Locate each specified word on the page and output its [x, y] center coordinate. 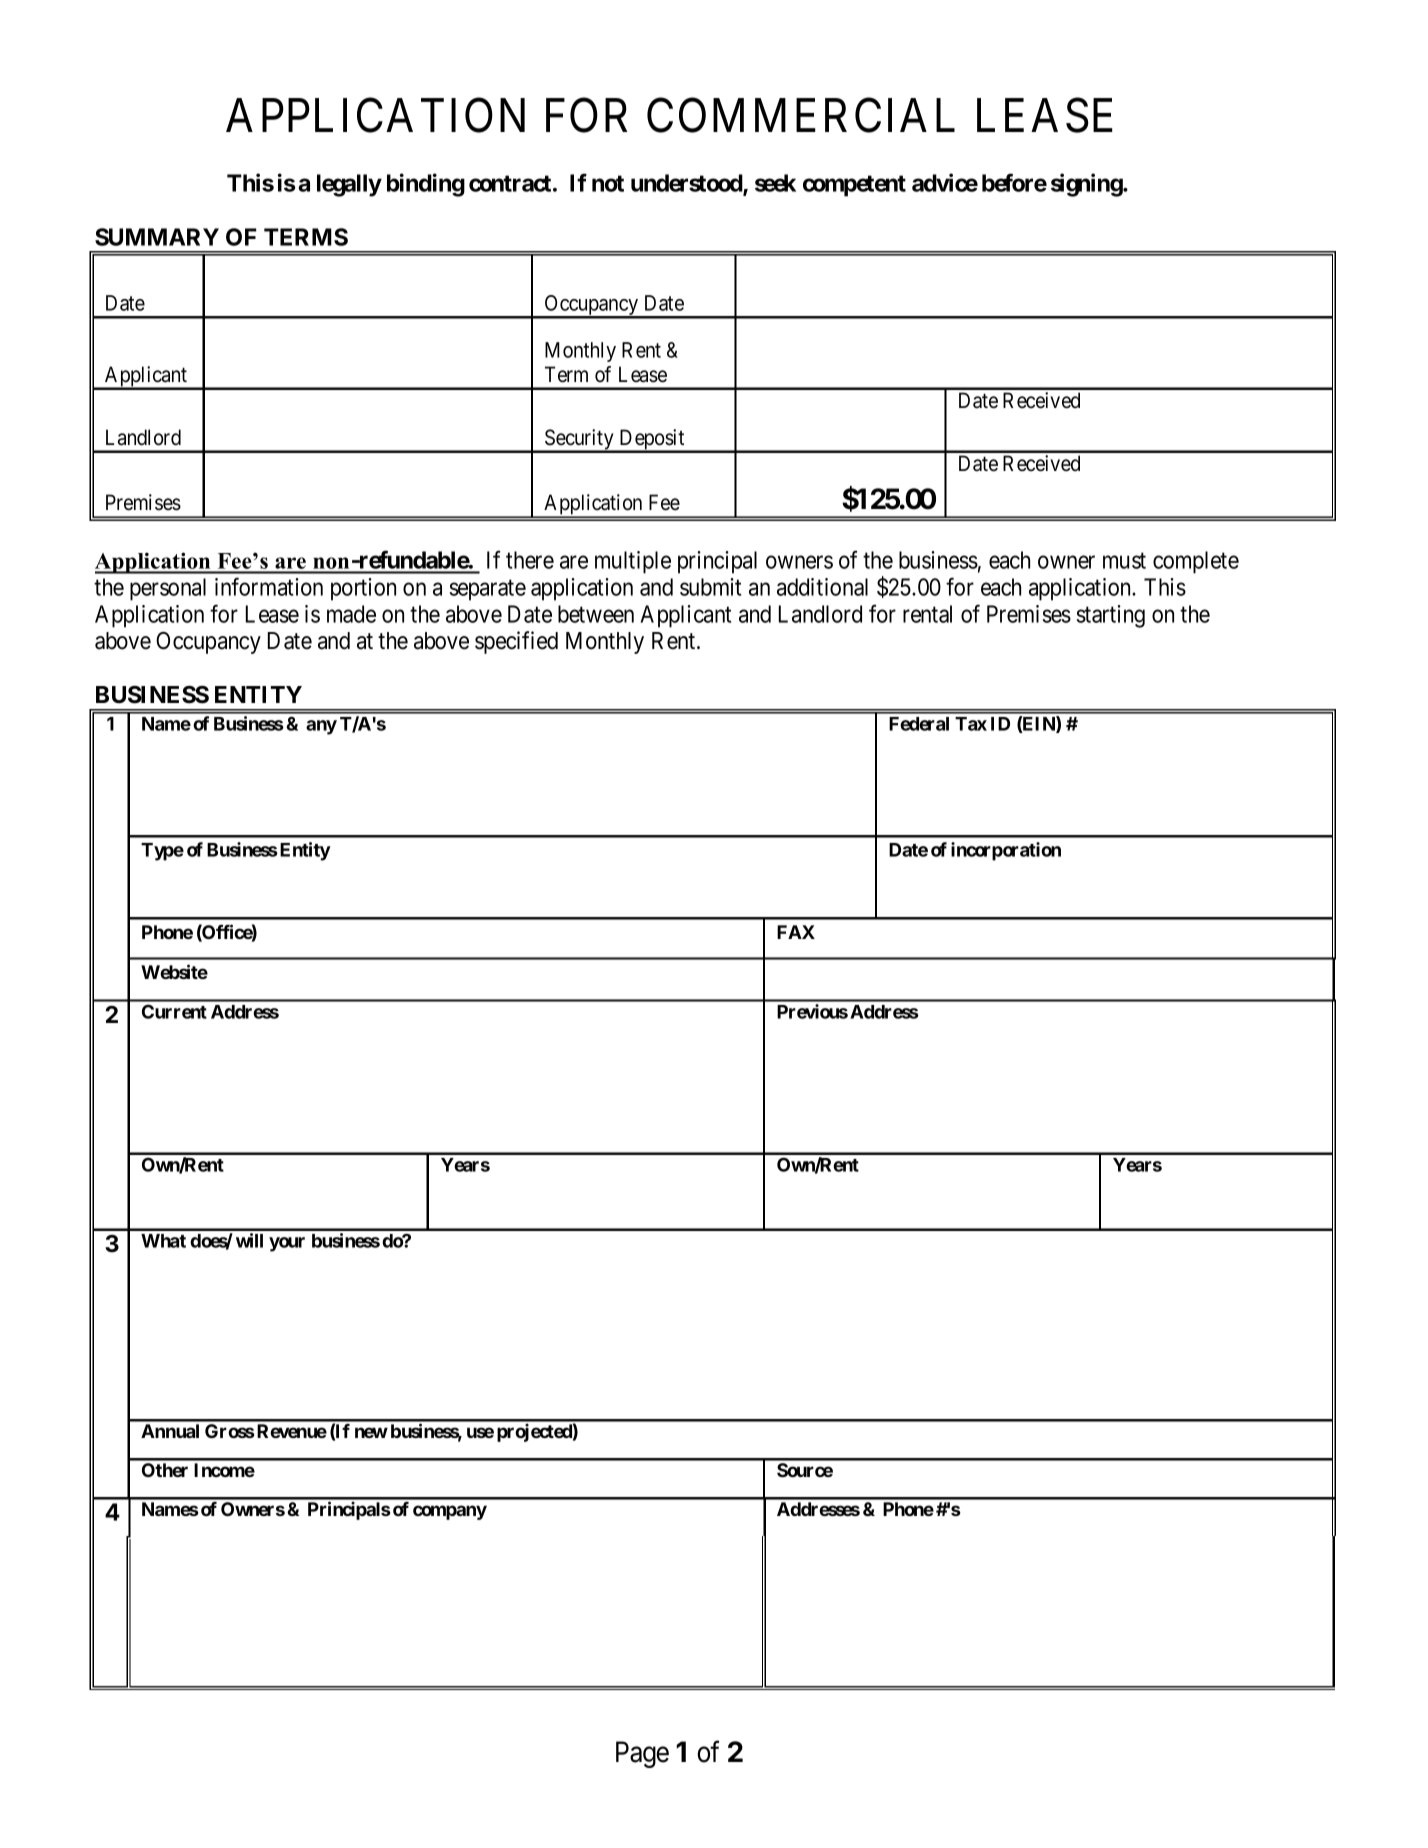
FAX [796, 932]
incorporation [1006, 851]
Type [162, 852]
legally [349, 185]
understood [687, 184]
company [450, 1512]
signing [1087, 185]
